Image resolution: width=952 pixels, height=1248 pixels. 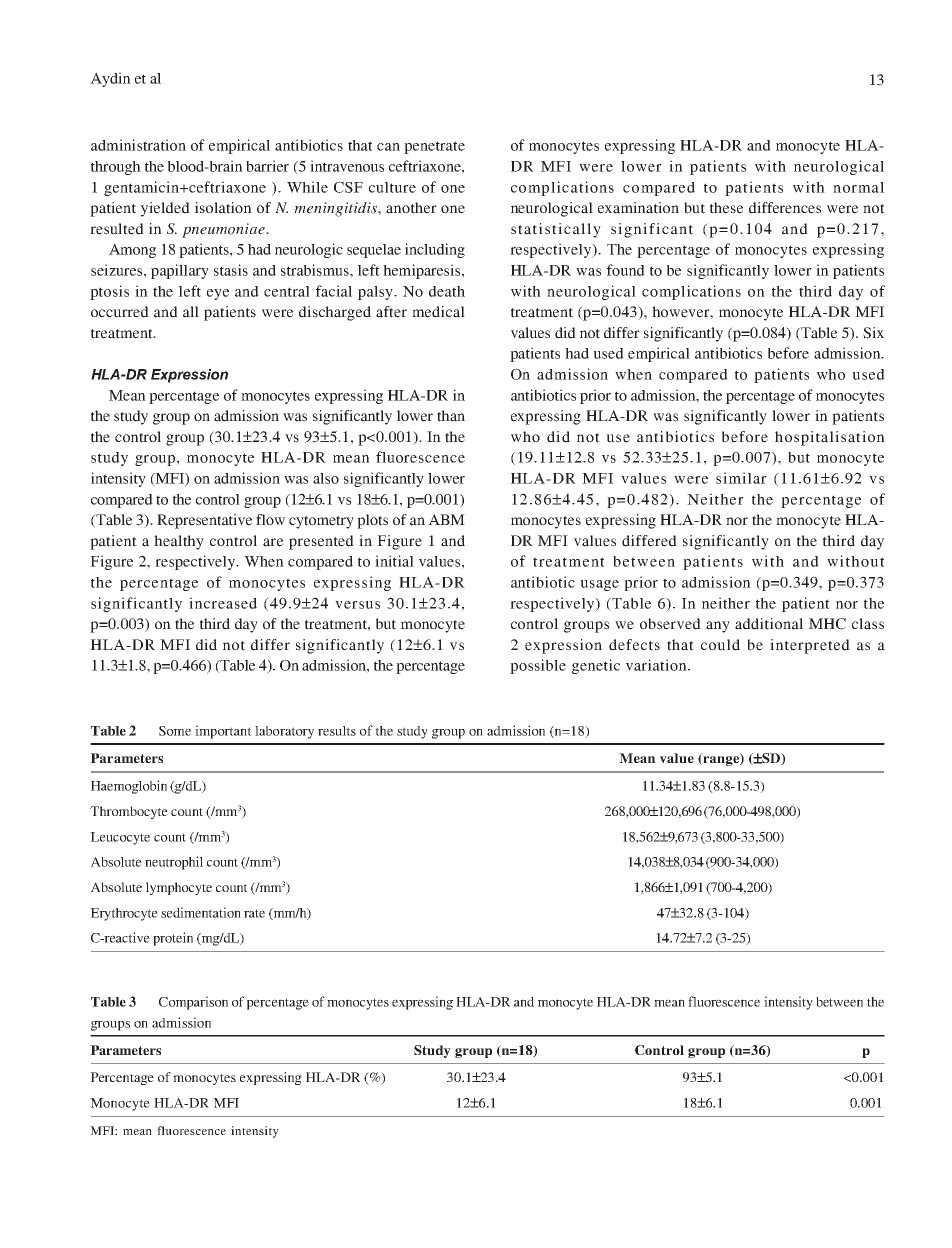 What do you see at coordinates (447, 291) in the screenshot?
I see `death` at bounding box center [447, 291].
